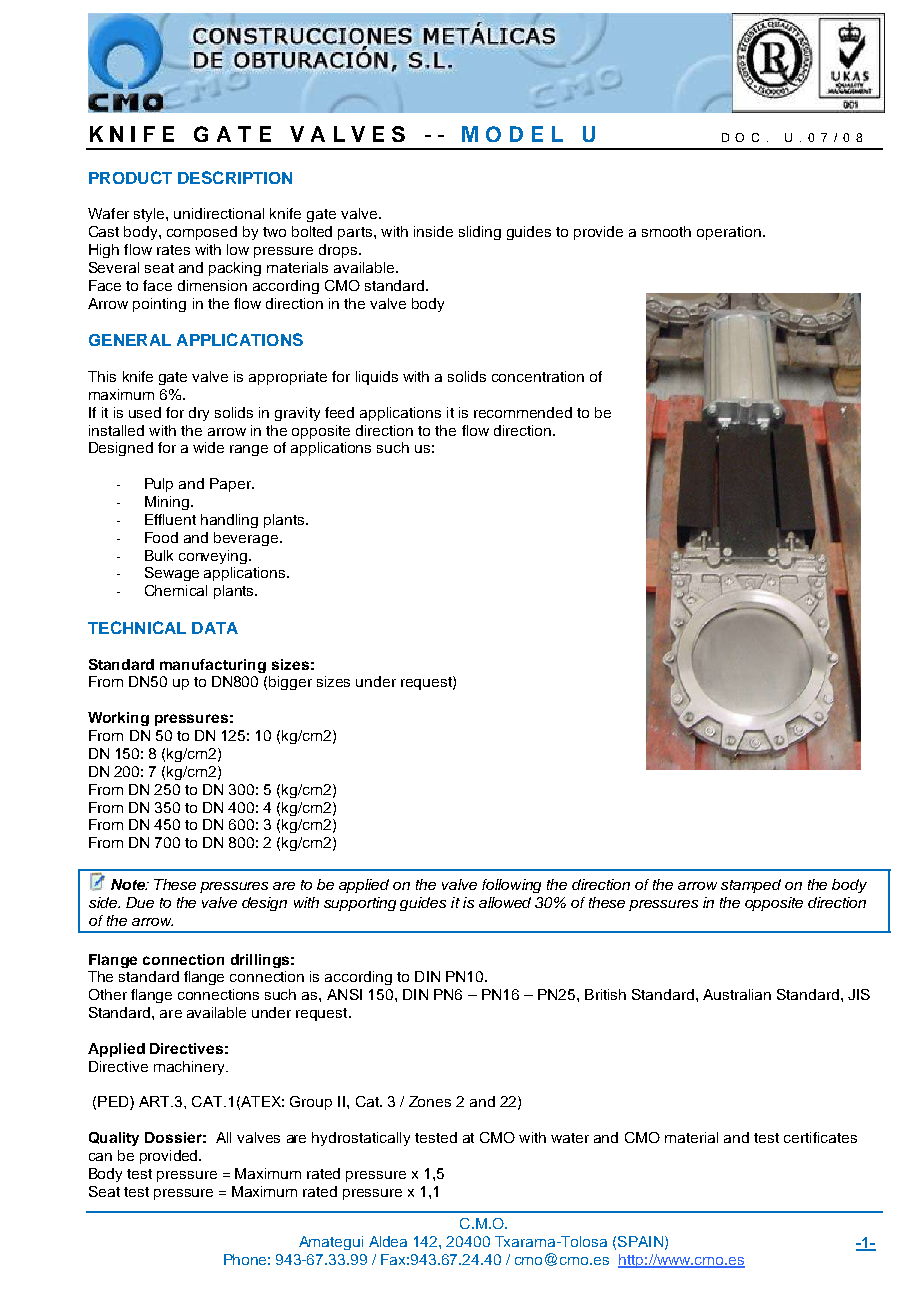  Describe the element at coordinates (213, 666) in the screenshot. I see `manufacturing` at that location.
